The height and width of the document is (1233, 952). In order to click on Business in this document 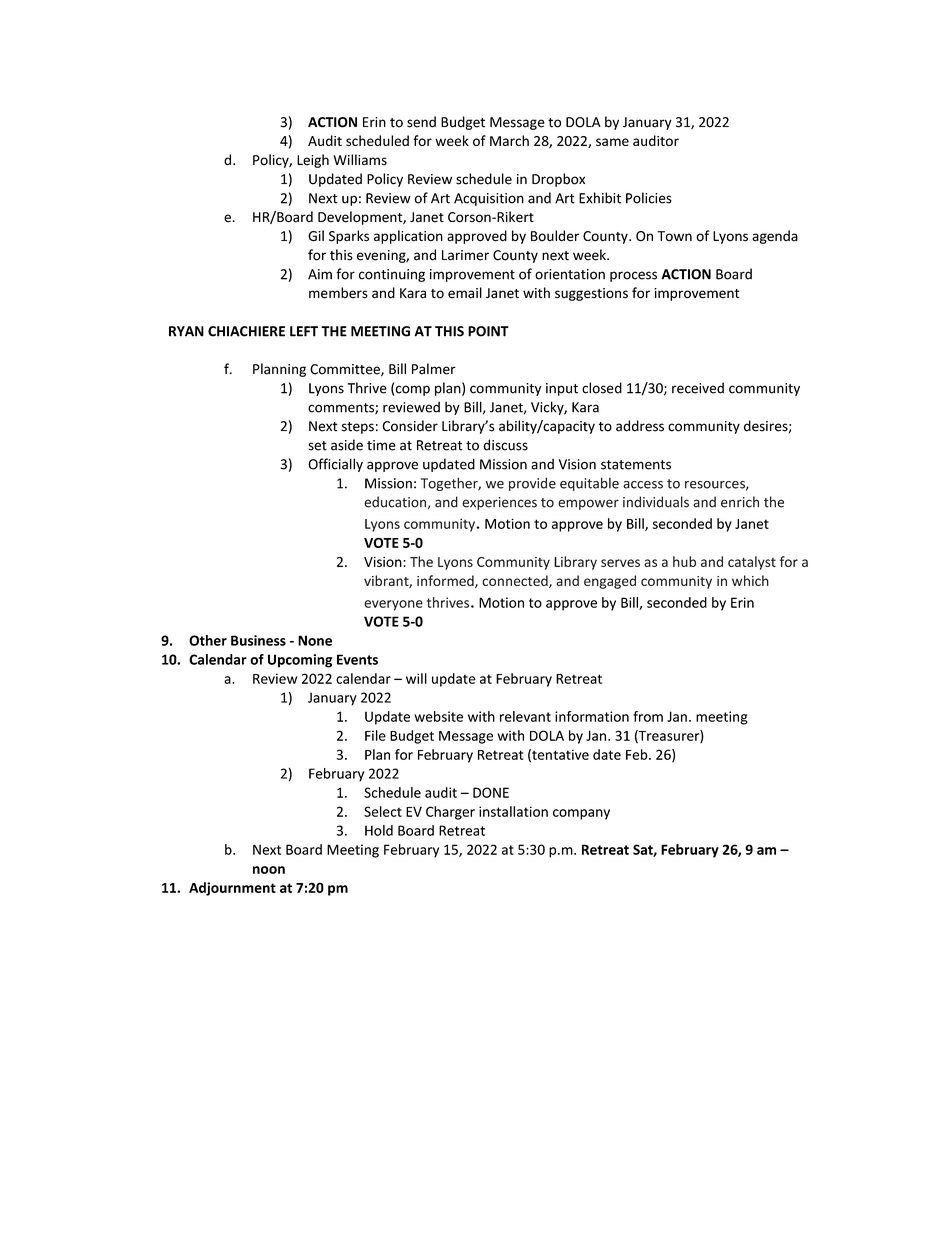, I will do `click(258, 640)`.
